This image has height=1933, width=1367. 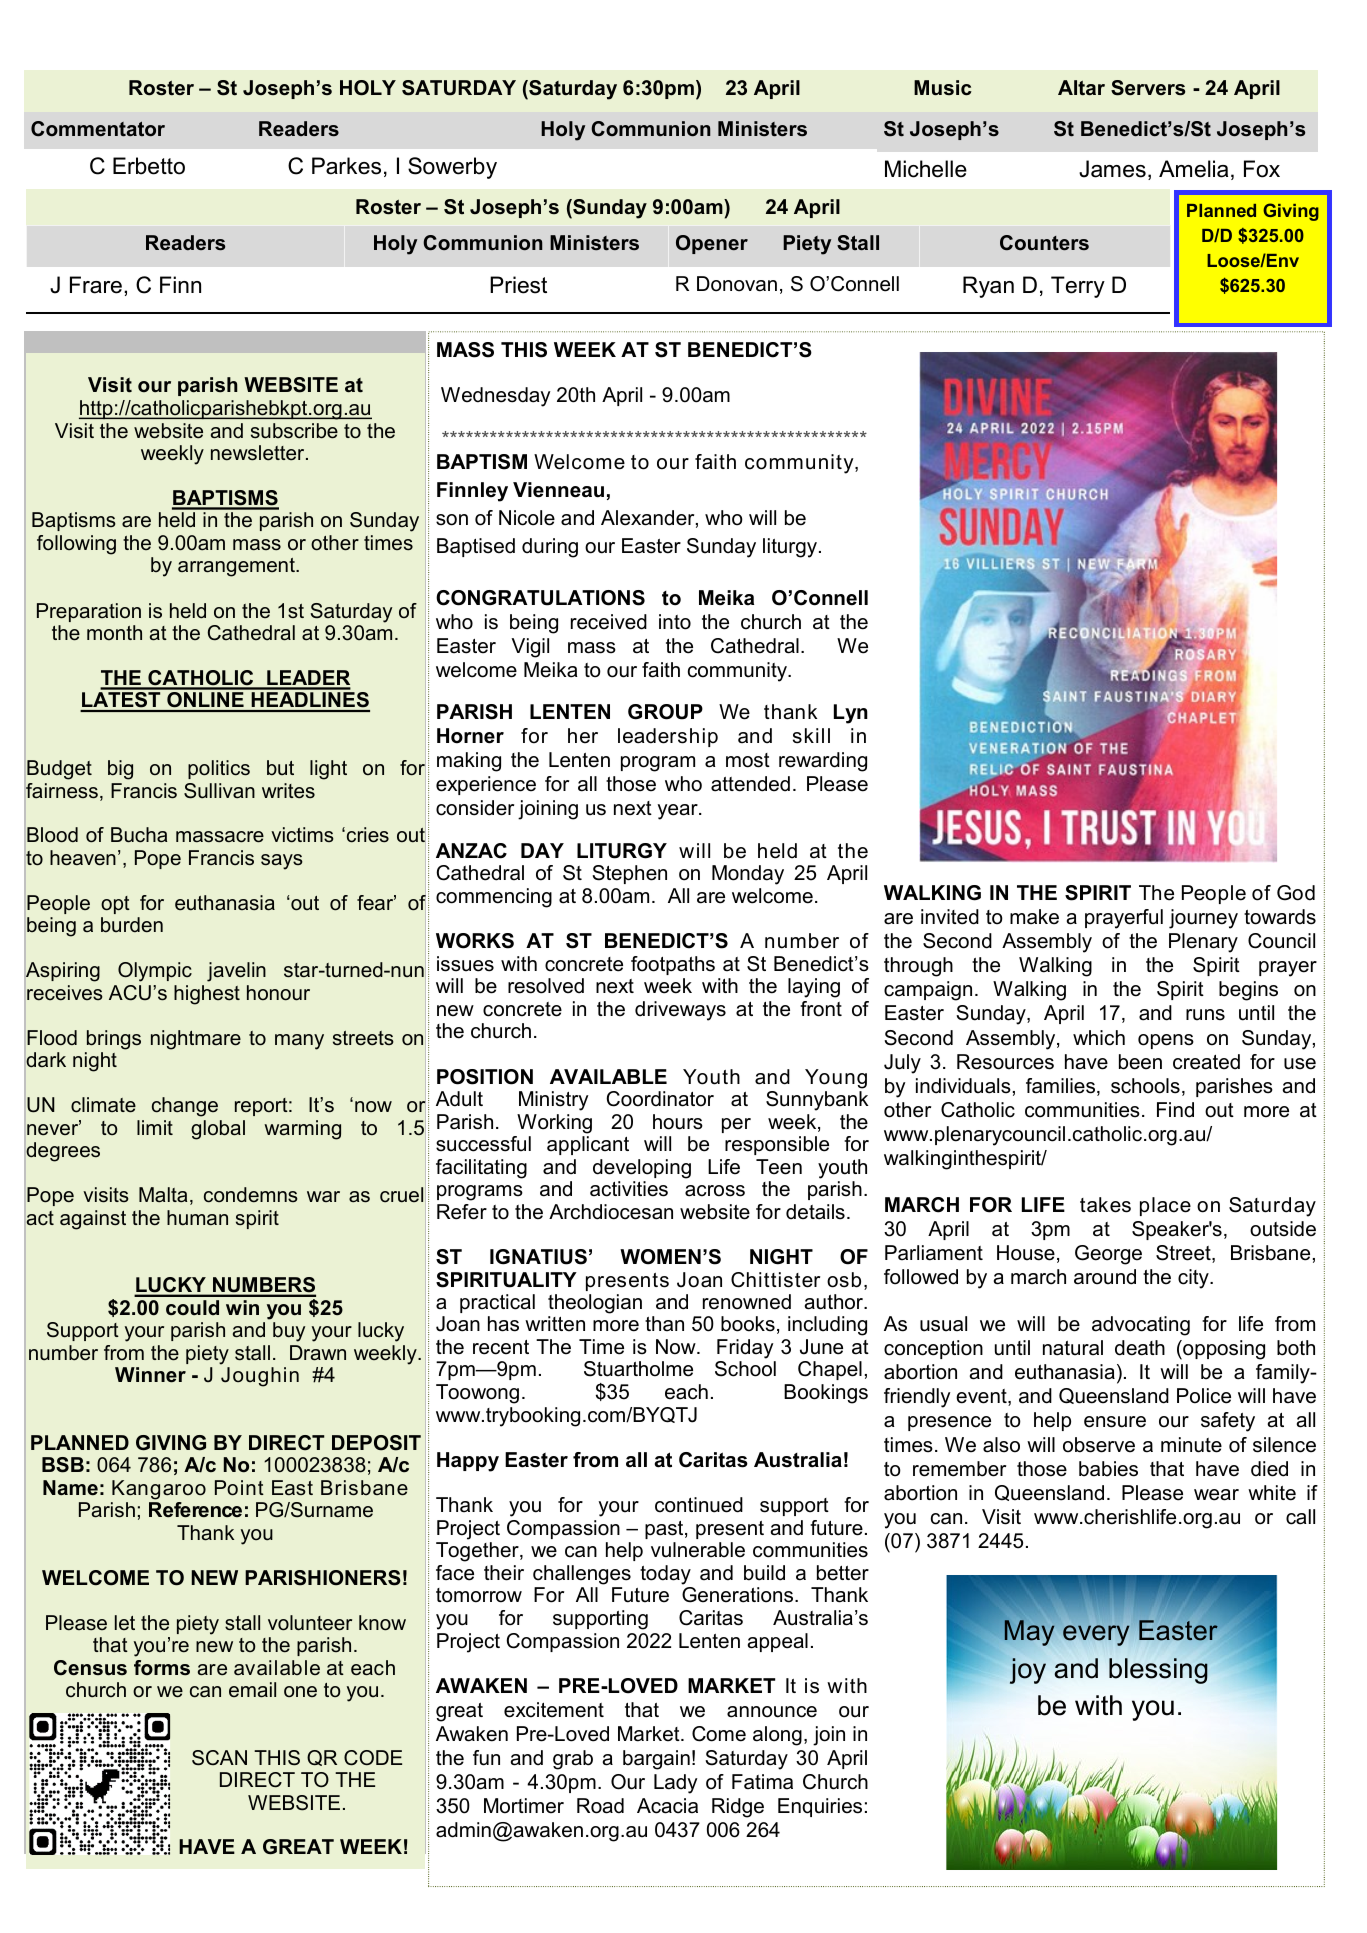 What do you see at coordinates (675, 622) in the image?
I see `into` at bounding box center [675, 622].
